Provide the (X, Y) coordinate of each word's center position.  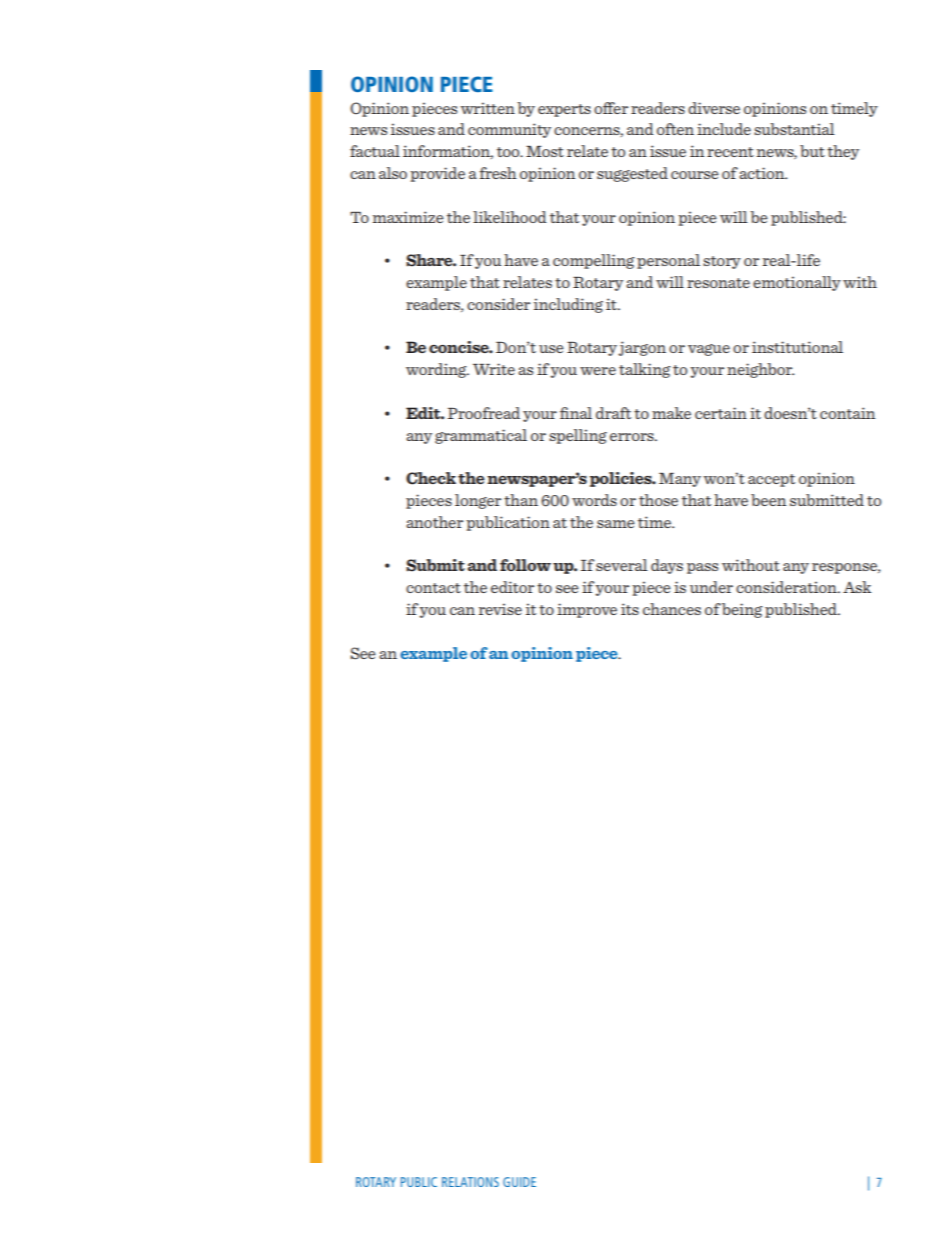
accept (771, 480)
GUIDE (519, 1182)
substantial (794, 129)
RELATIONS (470, 1182)
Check (431, 478)
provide (437, 174)
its (630, 609)
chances (672, 609)
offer (611, 108)
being (742, 610)
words (594, 500)
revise (500, 609)
